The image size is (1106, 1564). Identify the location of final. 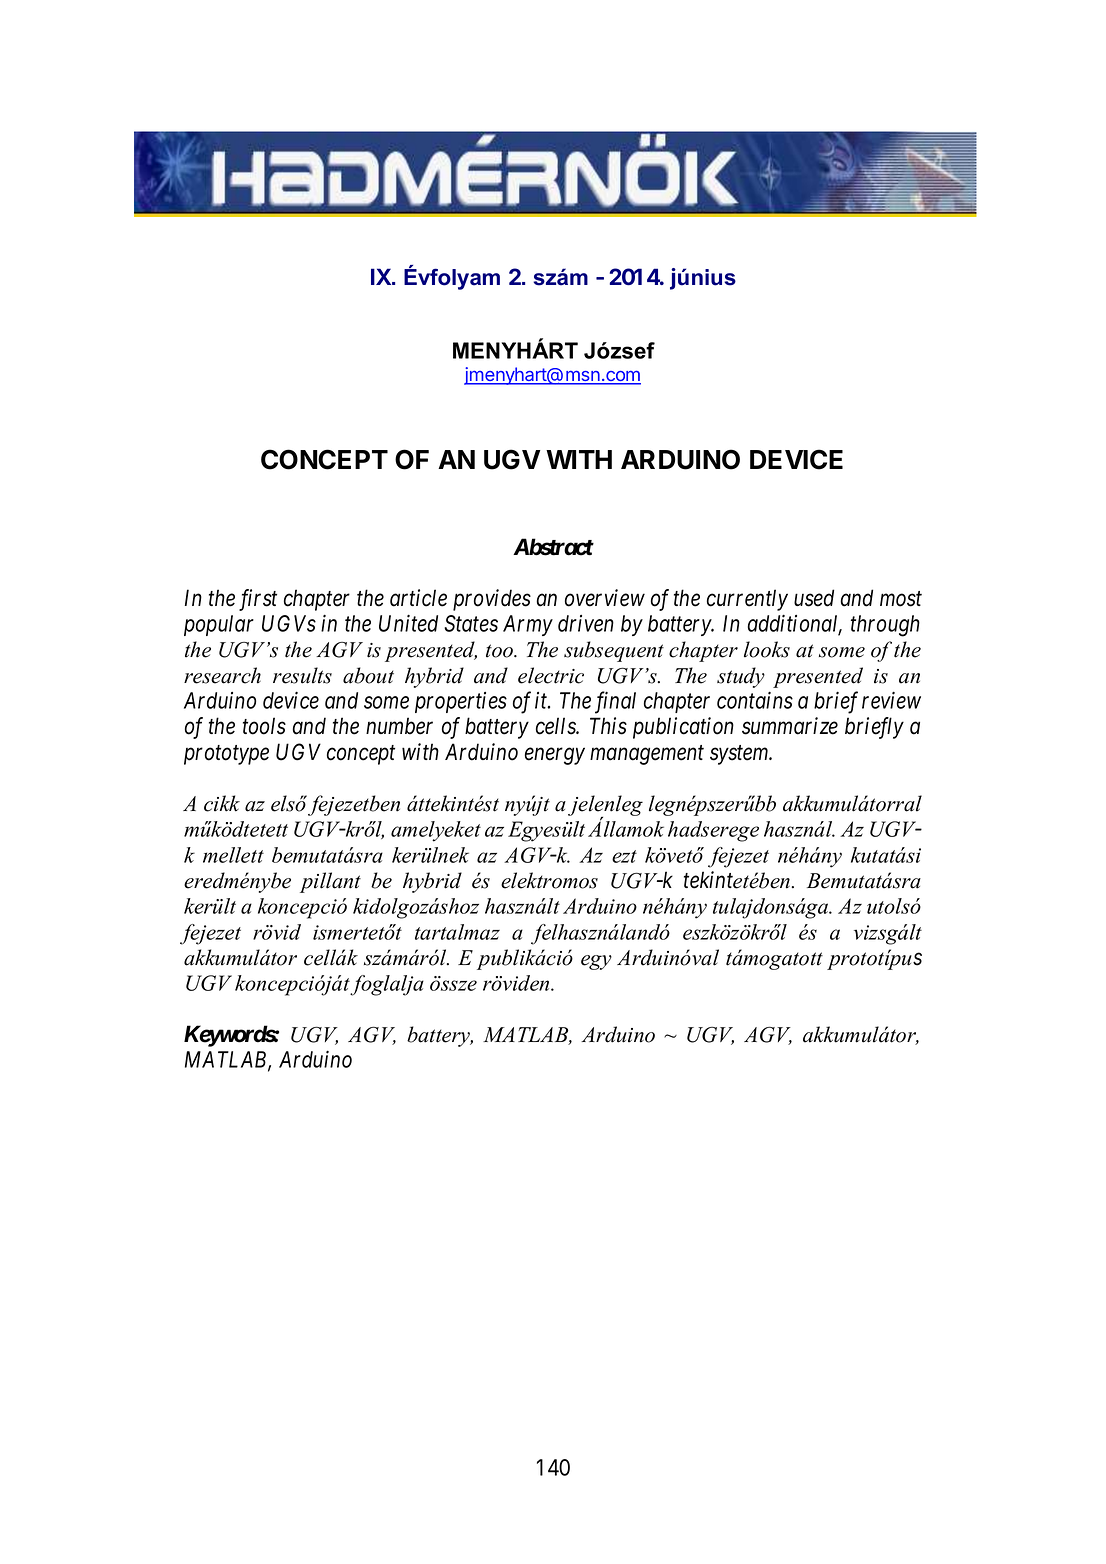
(615, 702).
